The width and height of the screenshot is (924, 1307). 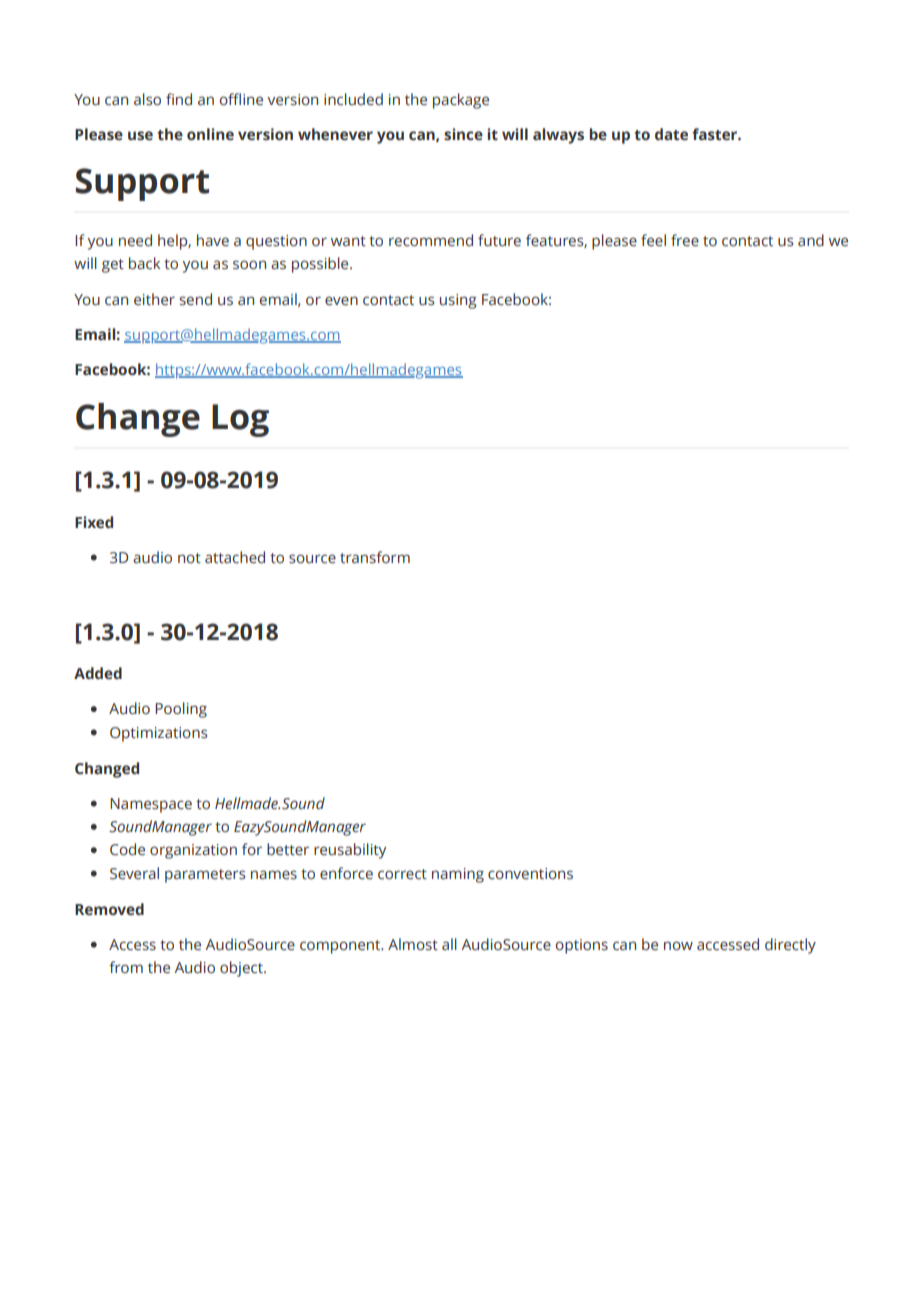 What do you see at coordinates (671, 134) in the screenshot?
I see `date` at bounding box center [671, 134].
